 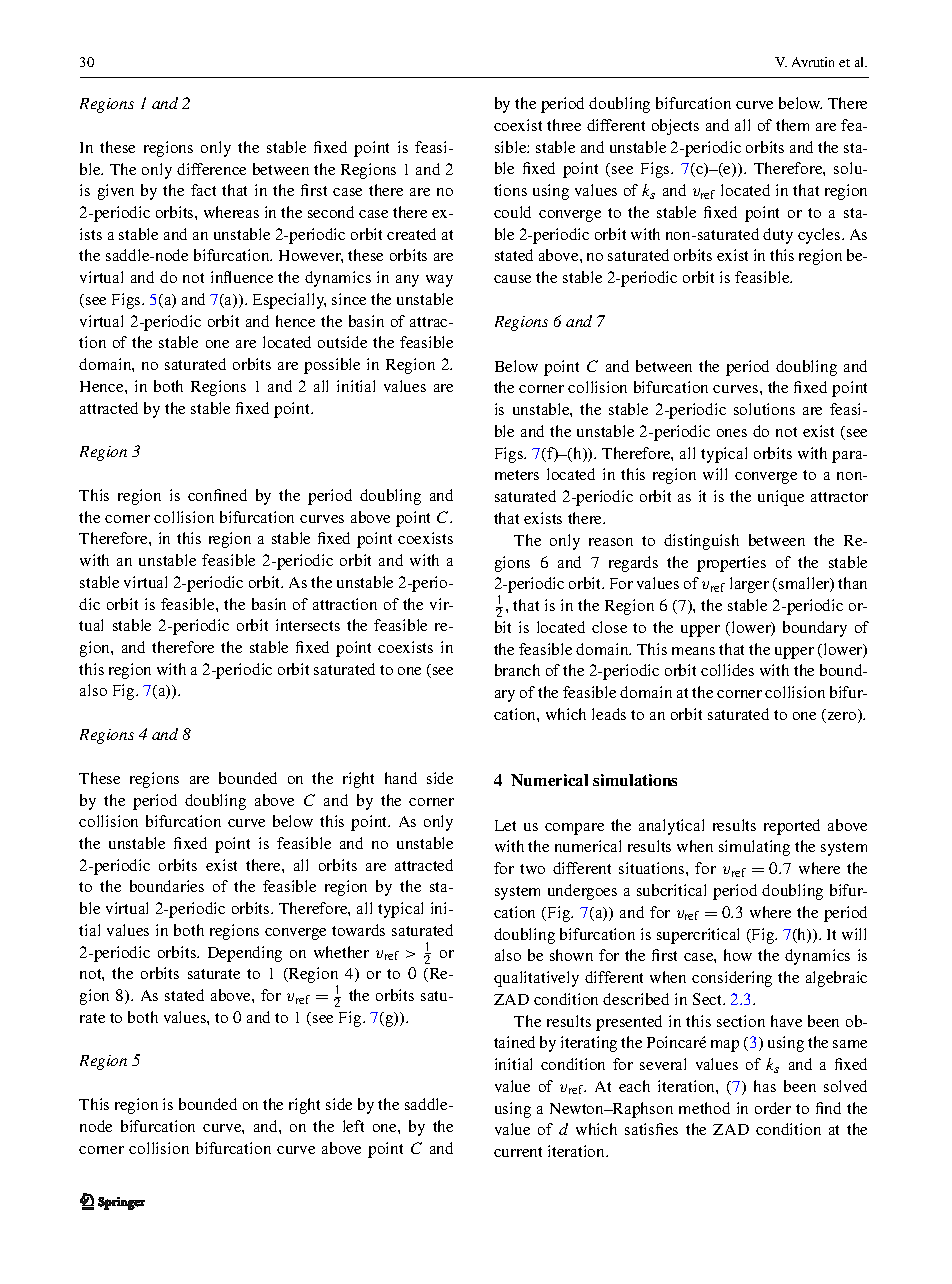 What do you see at coordinates (611, 542) in the page?
I see `reason` at bounding box center [611, 542].
